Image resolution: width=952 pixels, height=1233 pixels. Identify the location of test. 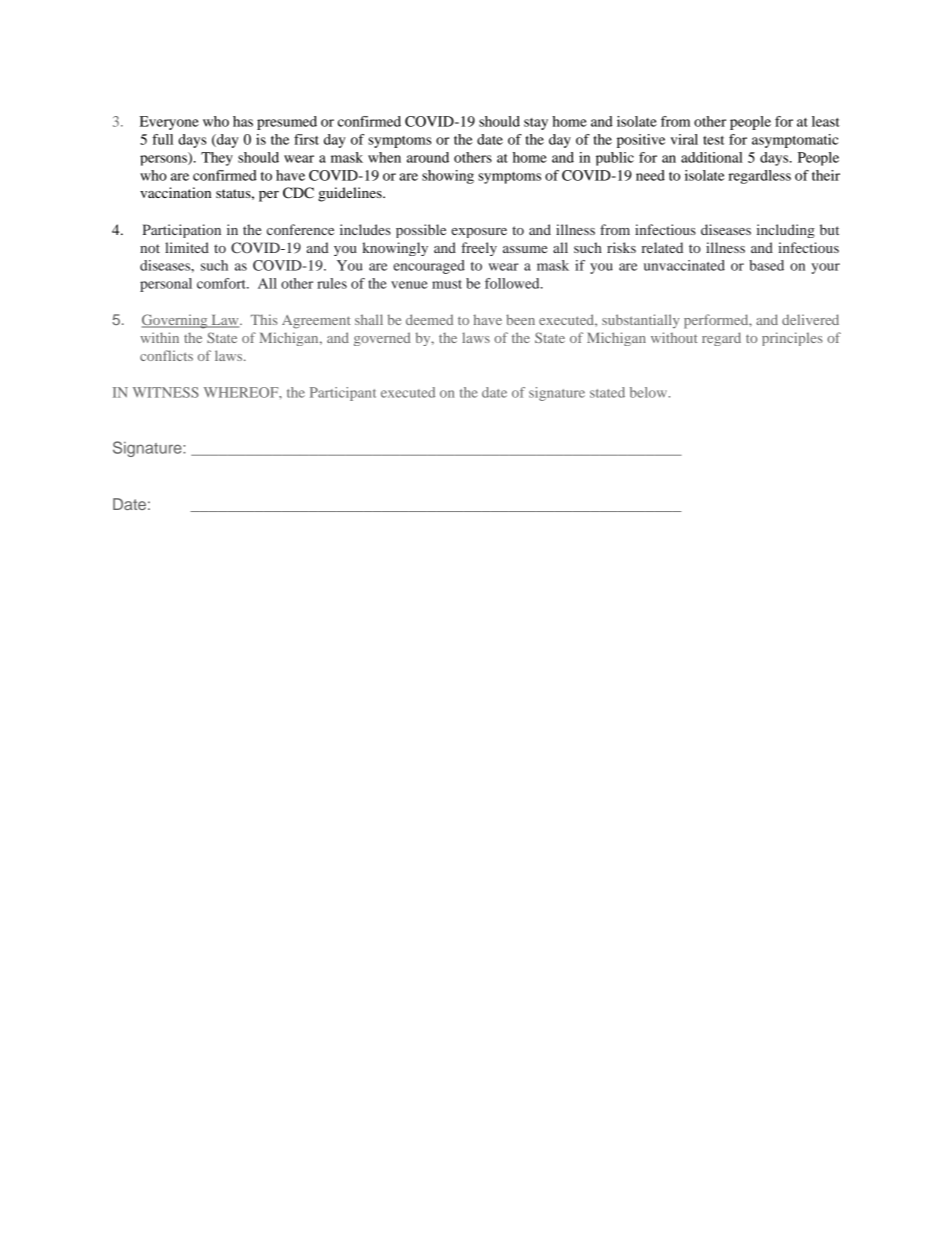
(713, 140).
